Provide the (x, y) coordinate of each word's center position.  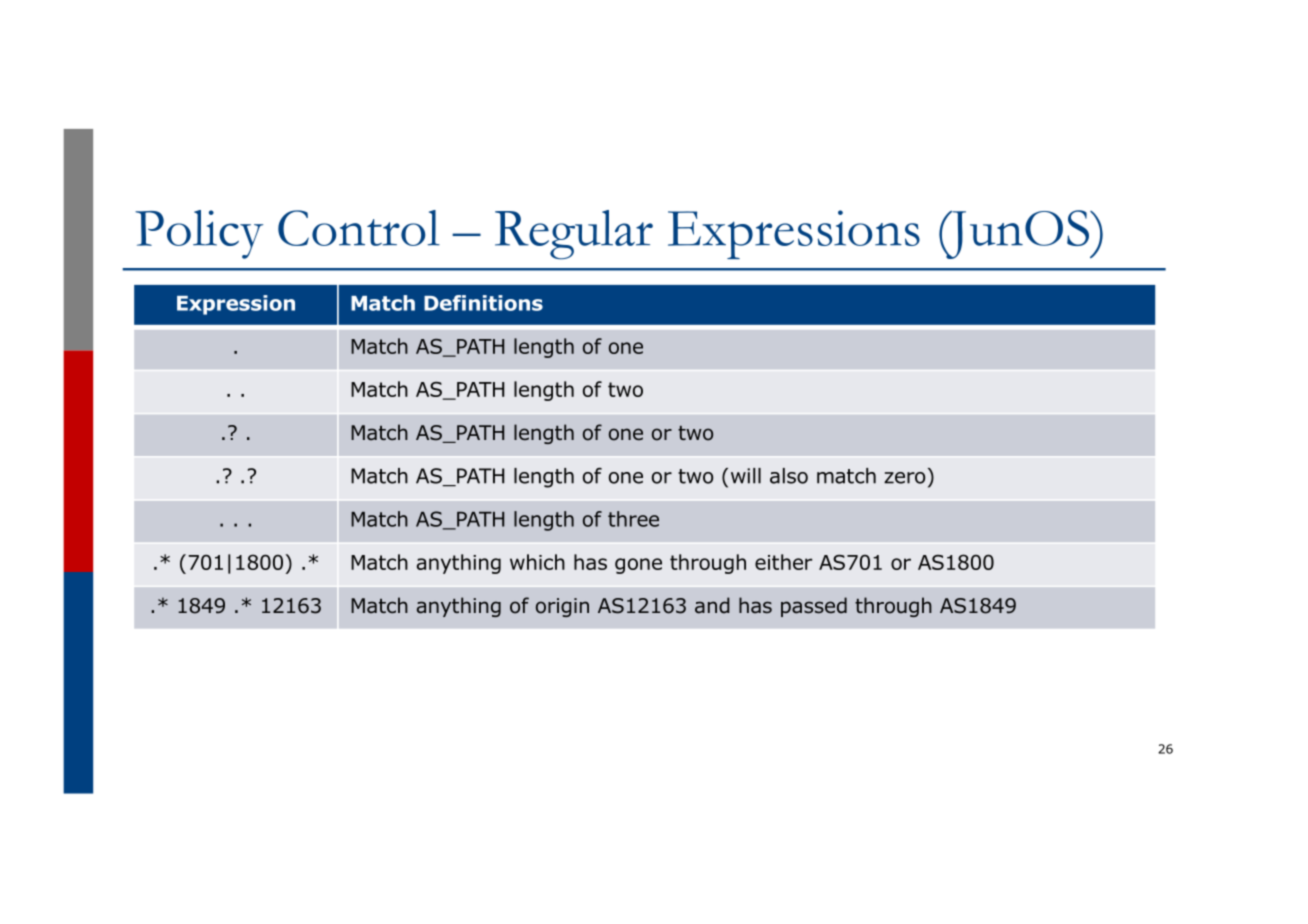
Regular (574, 235)
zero (904, 478)
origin (562, 607)
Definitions (483, 303)
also (789, 476)
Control (359, 228)
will (746, 476)
